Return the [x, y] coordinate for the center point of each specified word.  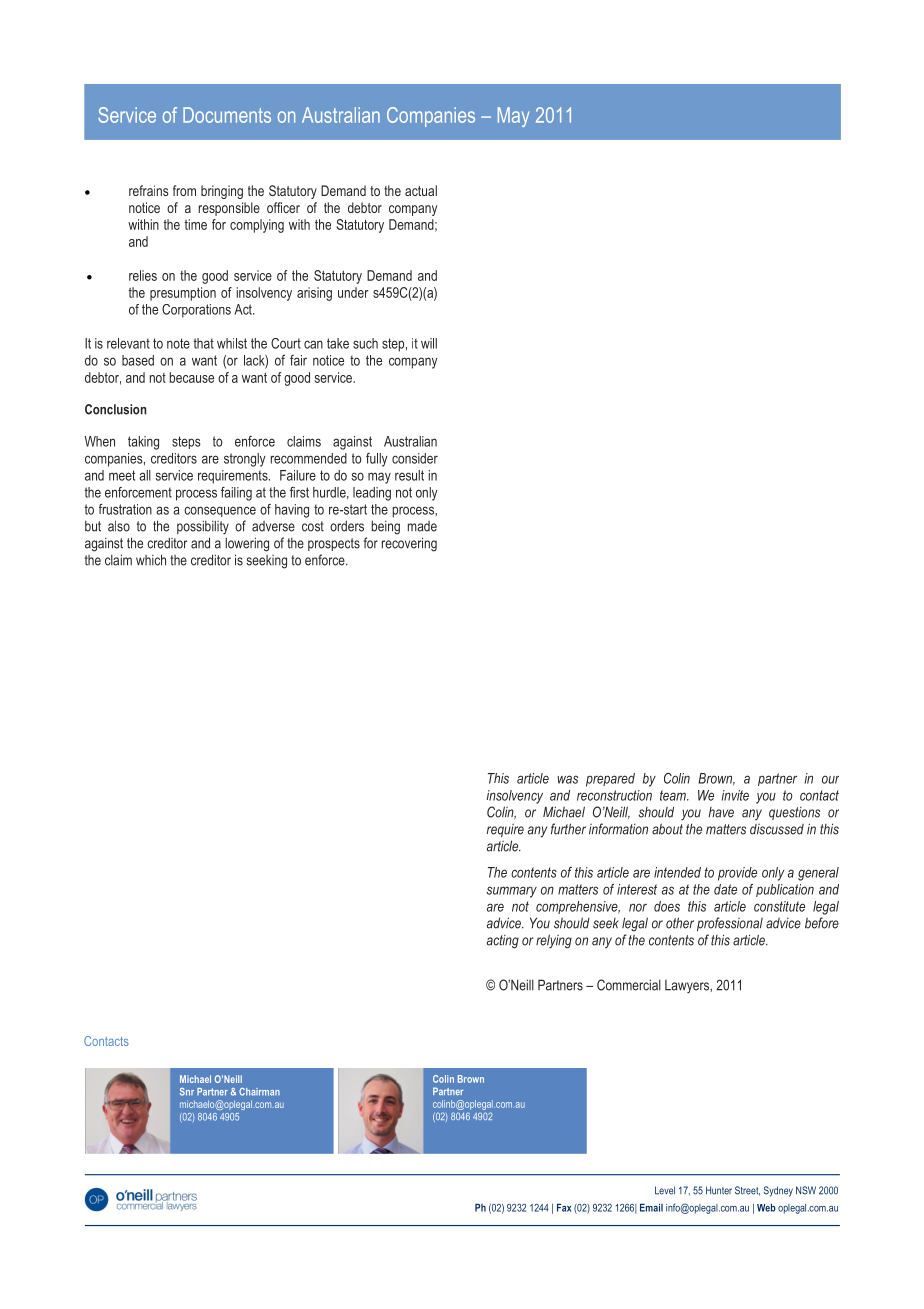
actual [421, 190]
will [429, 343]
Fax [564, 1208]
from [184, 190]
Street [747, 1191]
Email [651, 1208]
